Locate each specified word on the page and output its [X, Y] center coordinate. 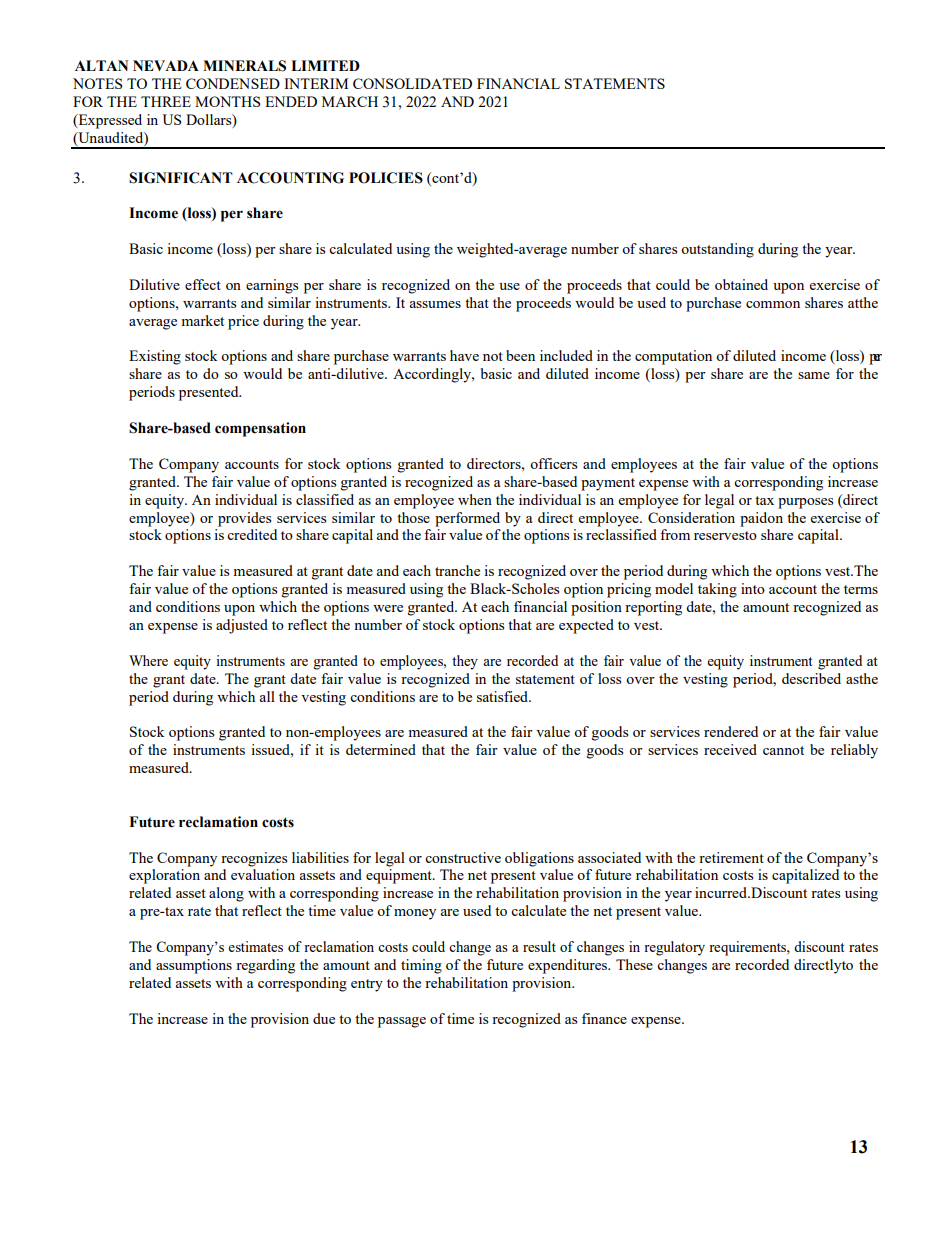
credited [252, 534]
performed [467, 519]
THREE [166, 101]
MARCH [350, 101]
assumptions [194, 966]
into [753, 588]
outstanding [717, 250]
